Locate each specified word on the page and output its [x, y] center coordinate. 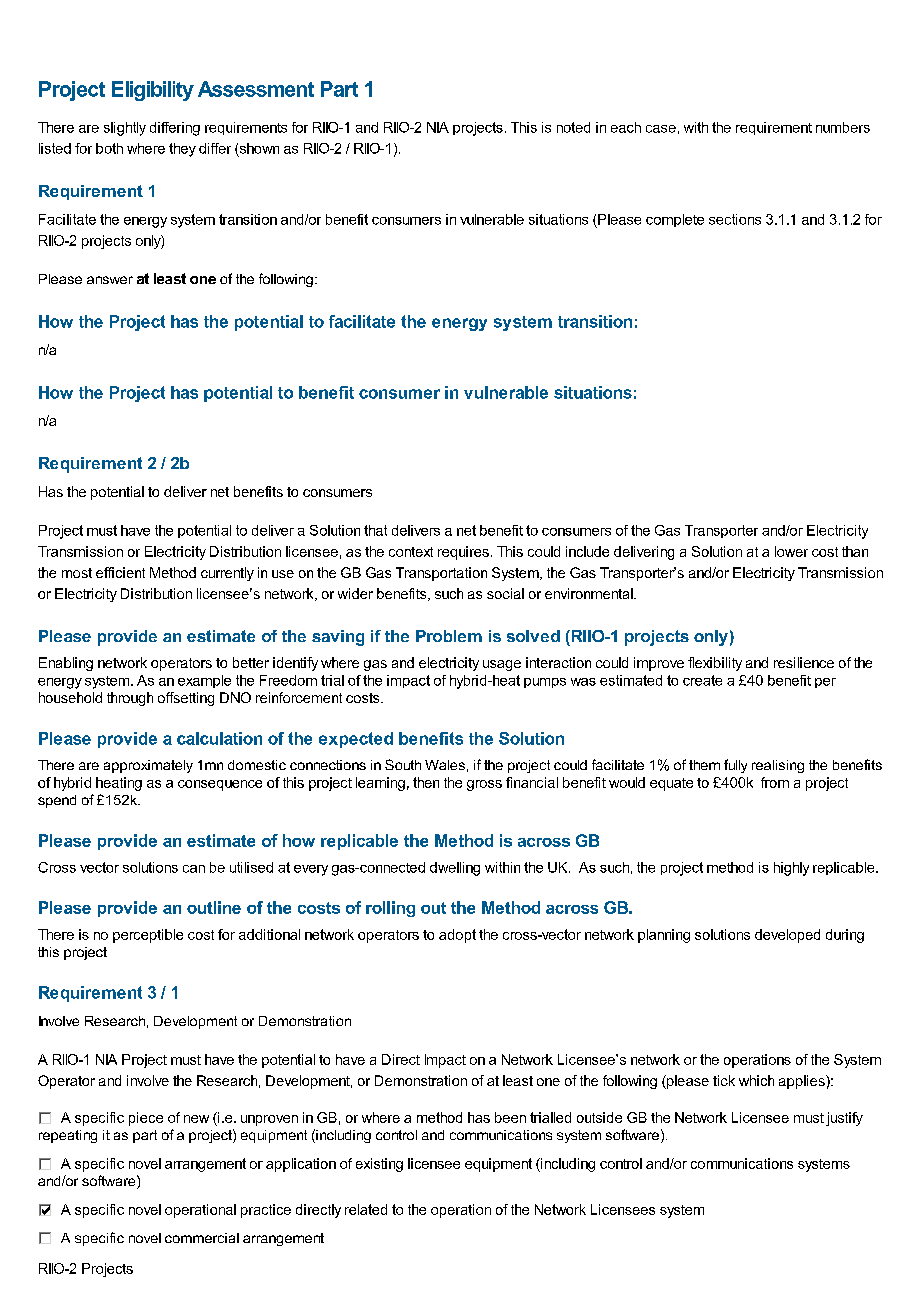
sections [735, 219]
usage [502, 665]
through [130, 699]
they [182, 150]
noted [573, 127]
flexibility [715, 664]
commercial [202, 1238]
